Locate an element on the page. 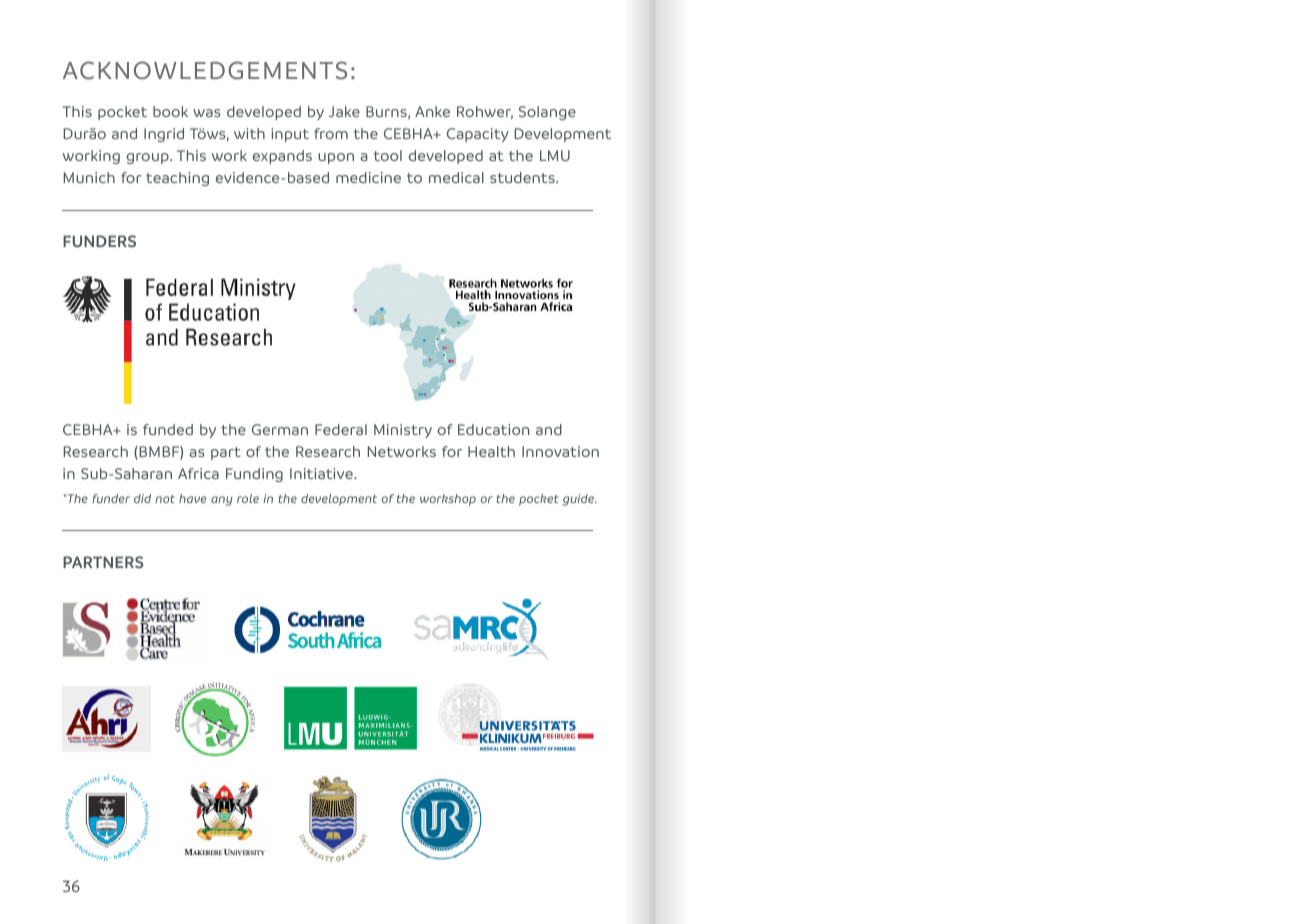 The height and width of the document is (924, 1311). ACKNOWLEDGEMENTS is located at coordinates (205, 70).
